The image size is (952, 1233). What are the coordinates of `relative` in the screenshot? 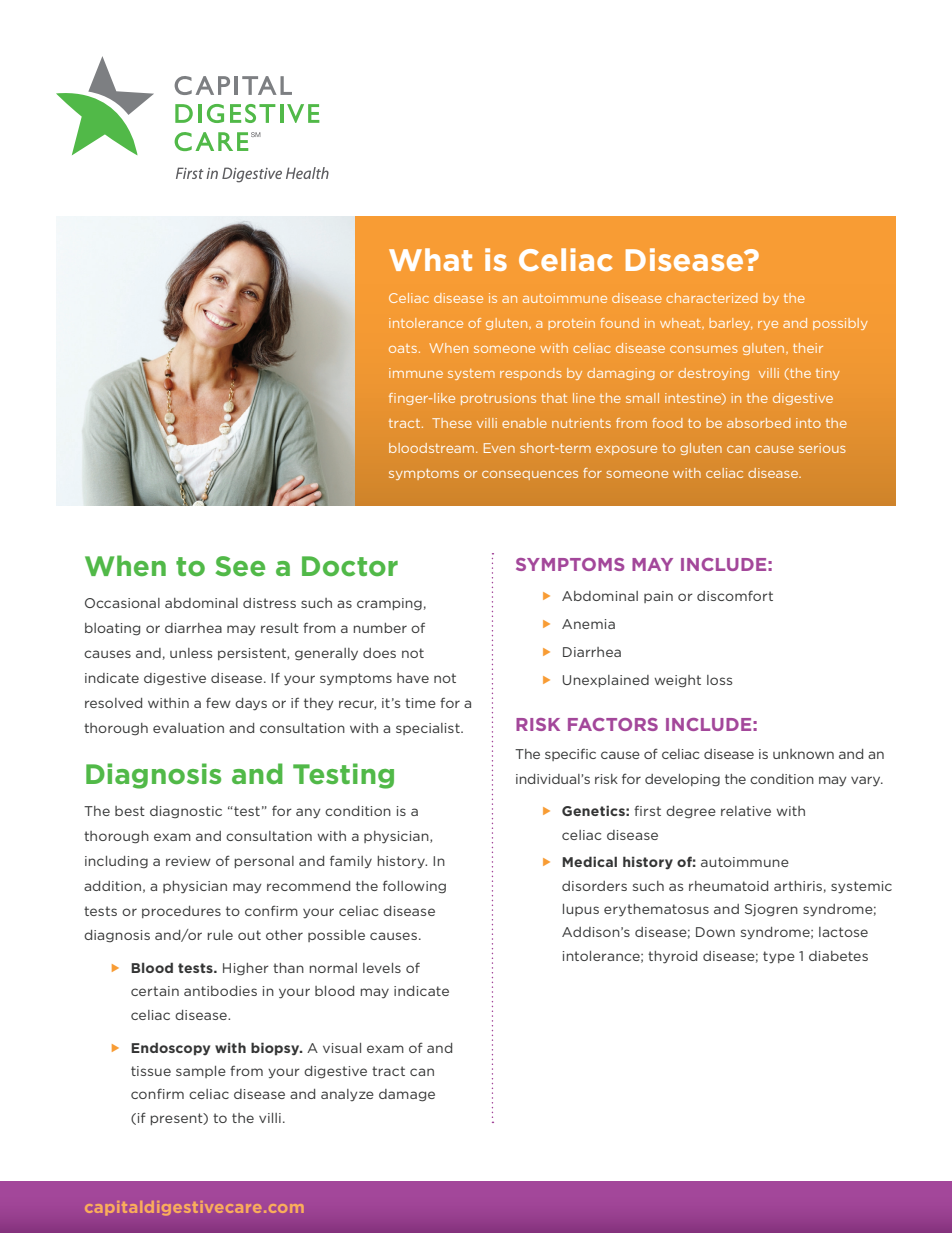 It's located at (746, 811).
